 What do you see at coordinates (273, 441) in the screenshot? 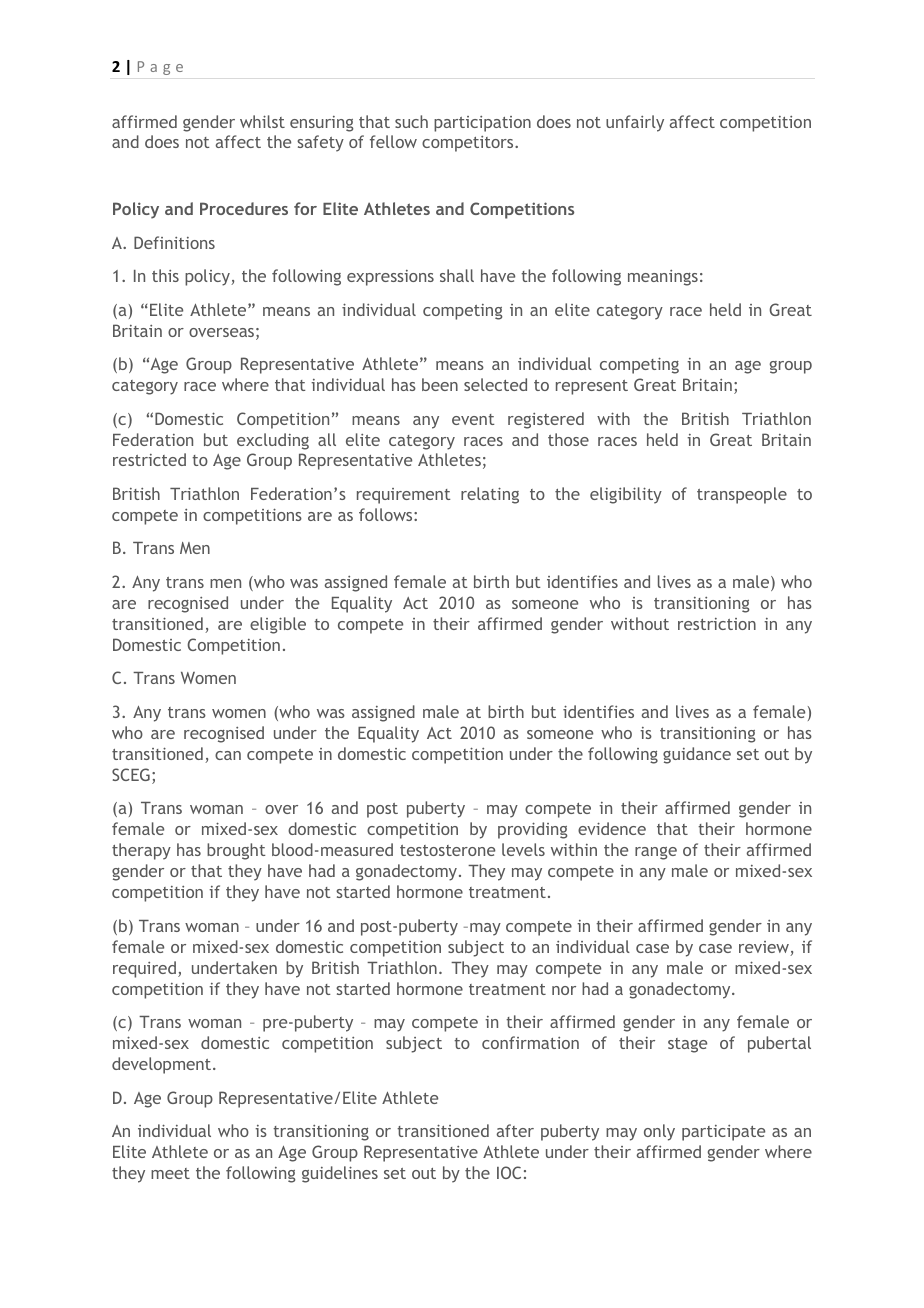
I see `excluding` at bounding box center [273, 441].
